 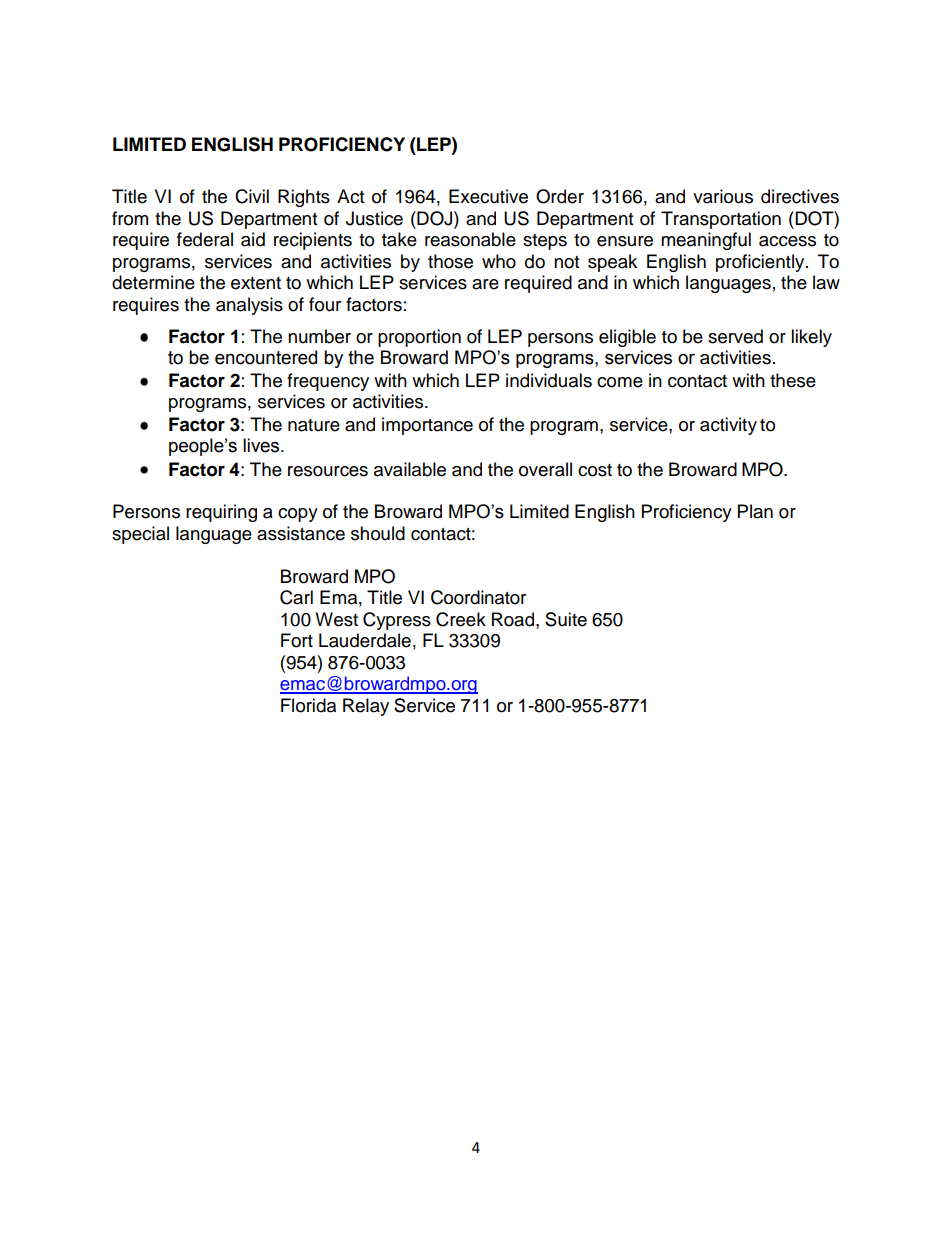 What do you see at coordinates (566, 619) in the screenshot?
I see `Suite` at bounding box center [566, 619].
